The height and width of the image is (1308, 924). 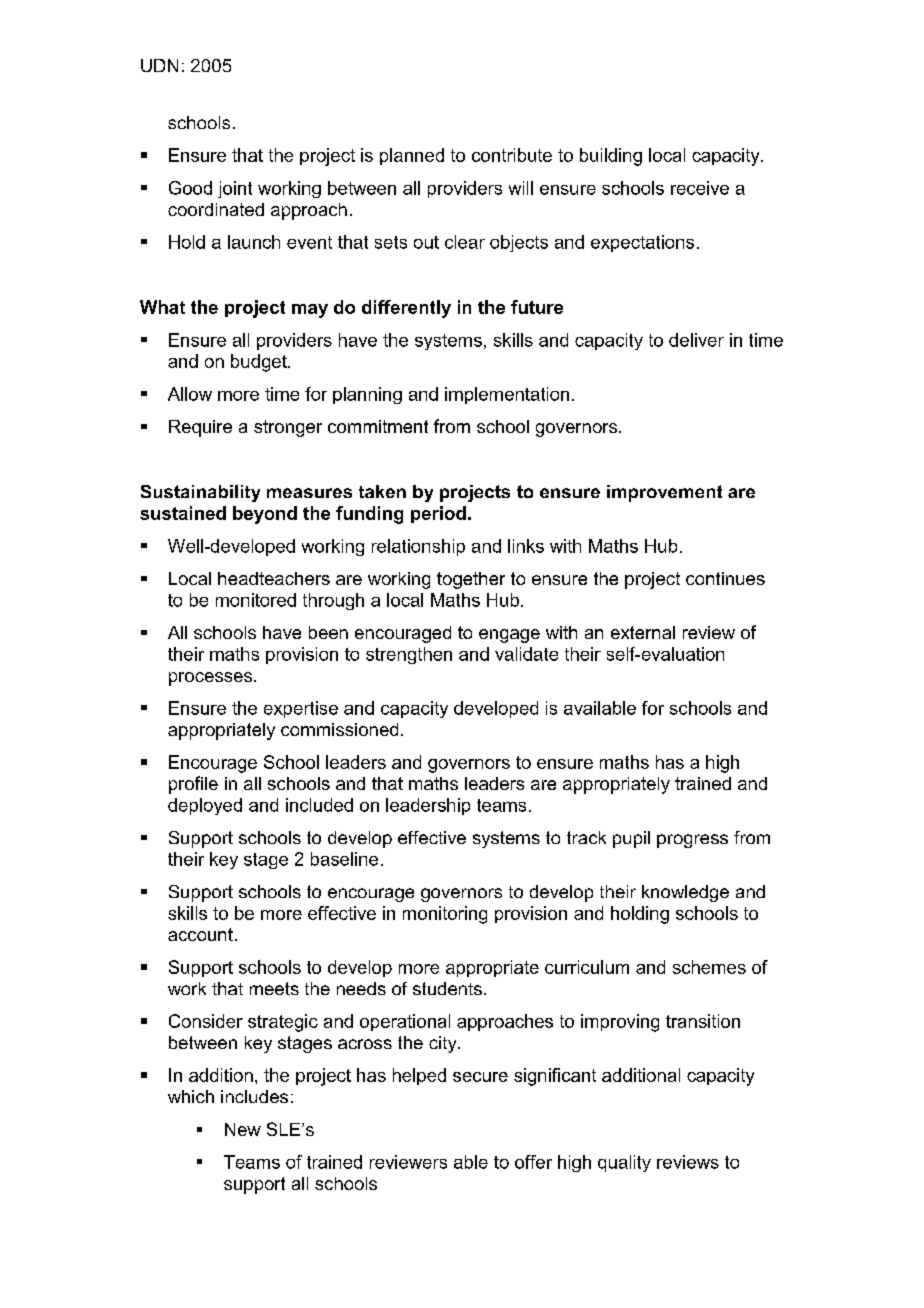 What do you see at coordinates (412, 156) in the image?
I see `planned` at bounding box center [412, 156].
